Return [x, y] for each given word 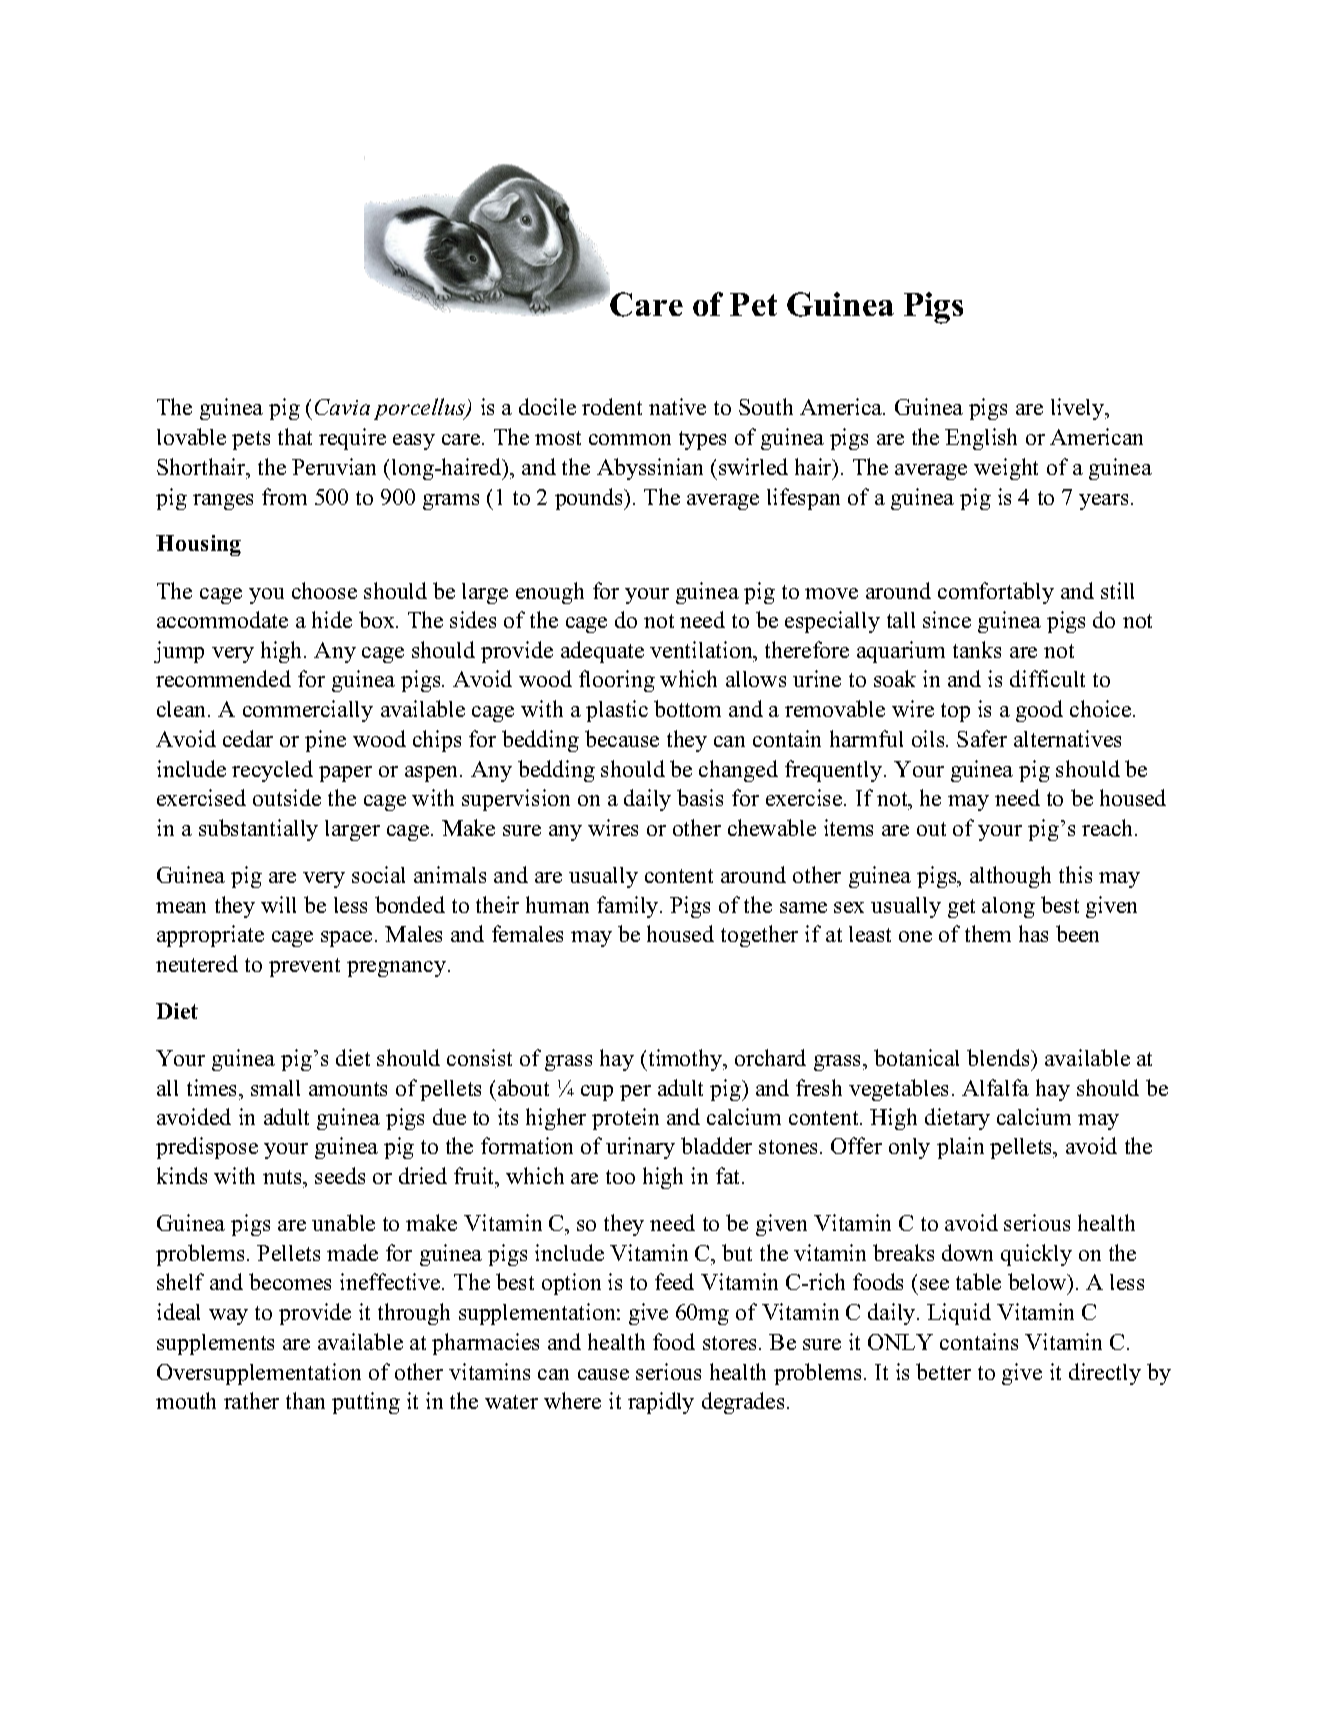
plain [960, 1148]
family [629, 907]
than [305, 1400]
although [1010, 877]
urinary [640, 1148]
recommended [223, 678]
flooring [617, 681]
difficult [1047, 678]
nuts [283, 1177]
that [295, 436]
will [278, 904]
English [981, 439]
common [630, 439]
